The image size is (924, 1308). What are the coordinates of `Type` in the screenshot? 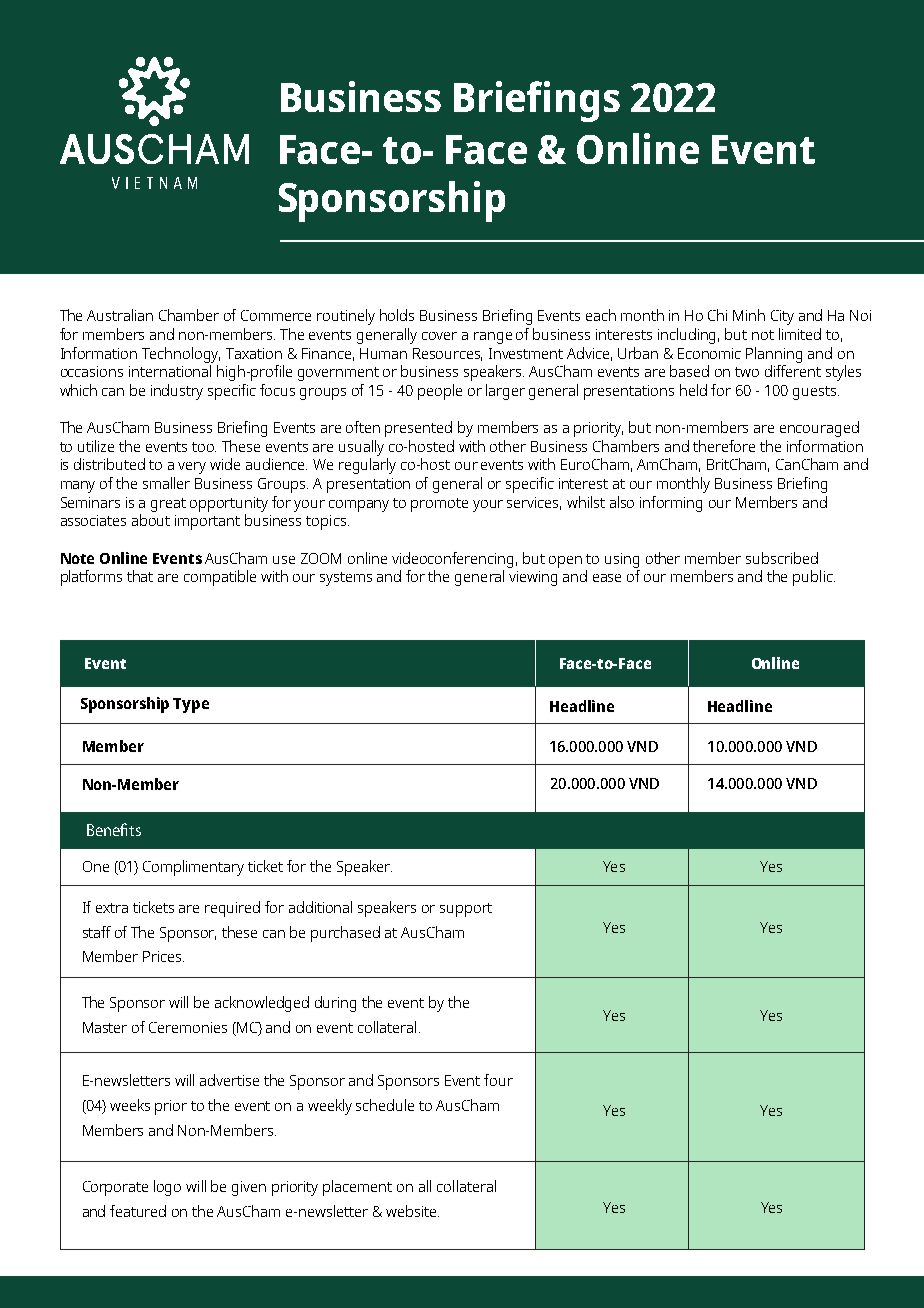 It's located at (191, 705).
